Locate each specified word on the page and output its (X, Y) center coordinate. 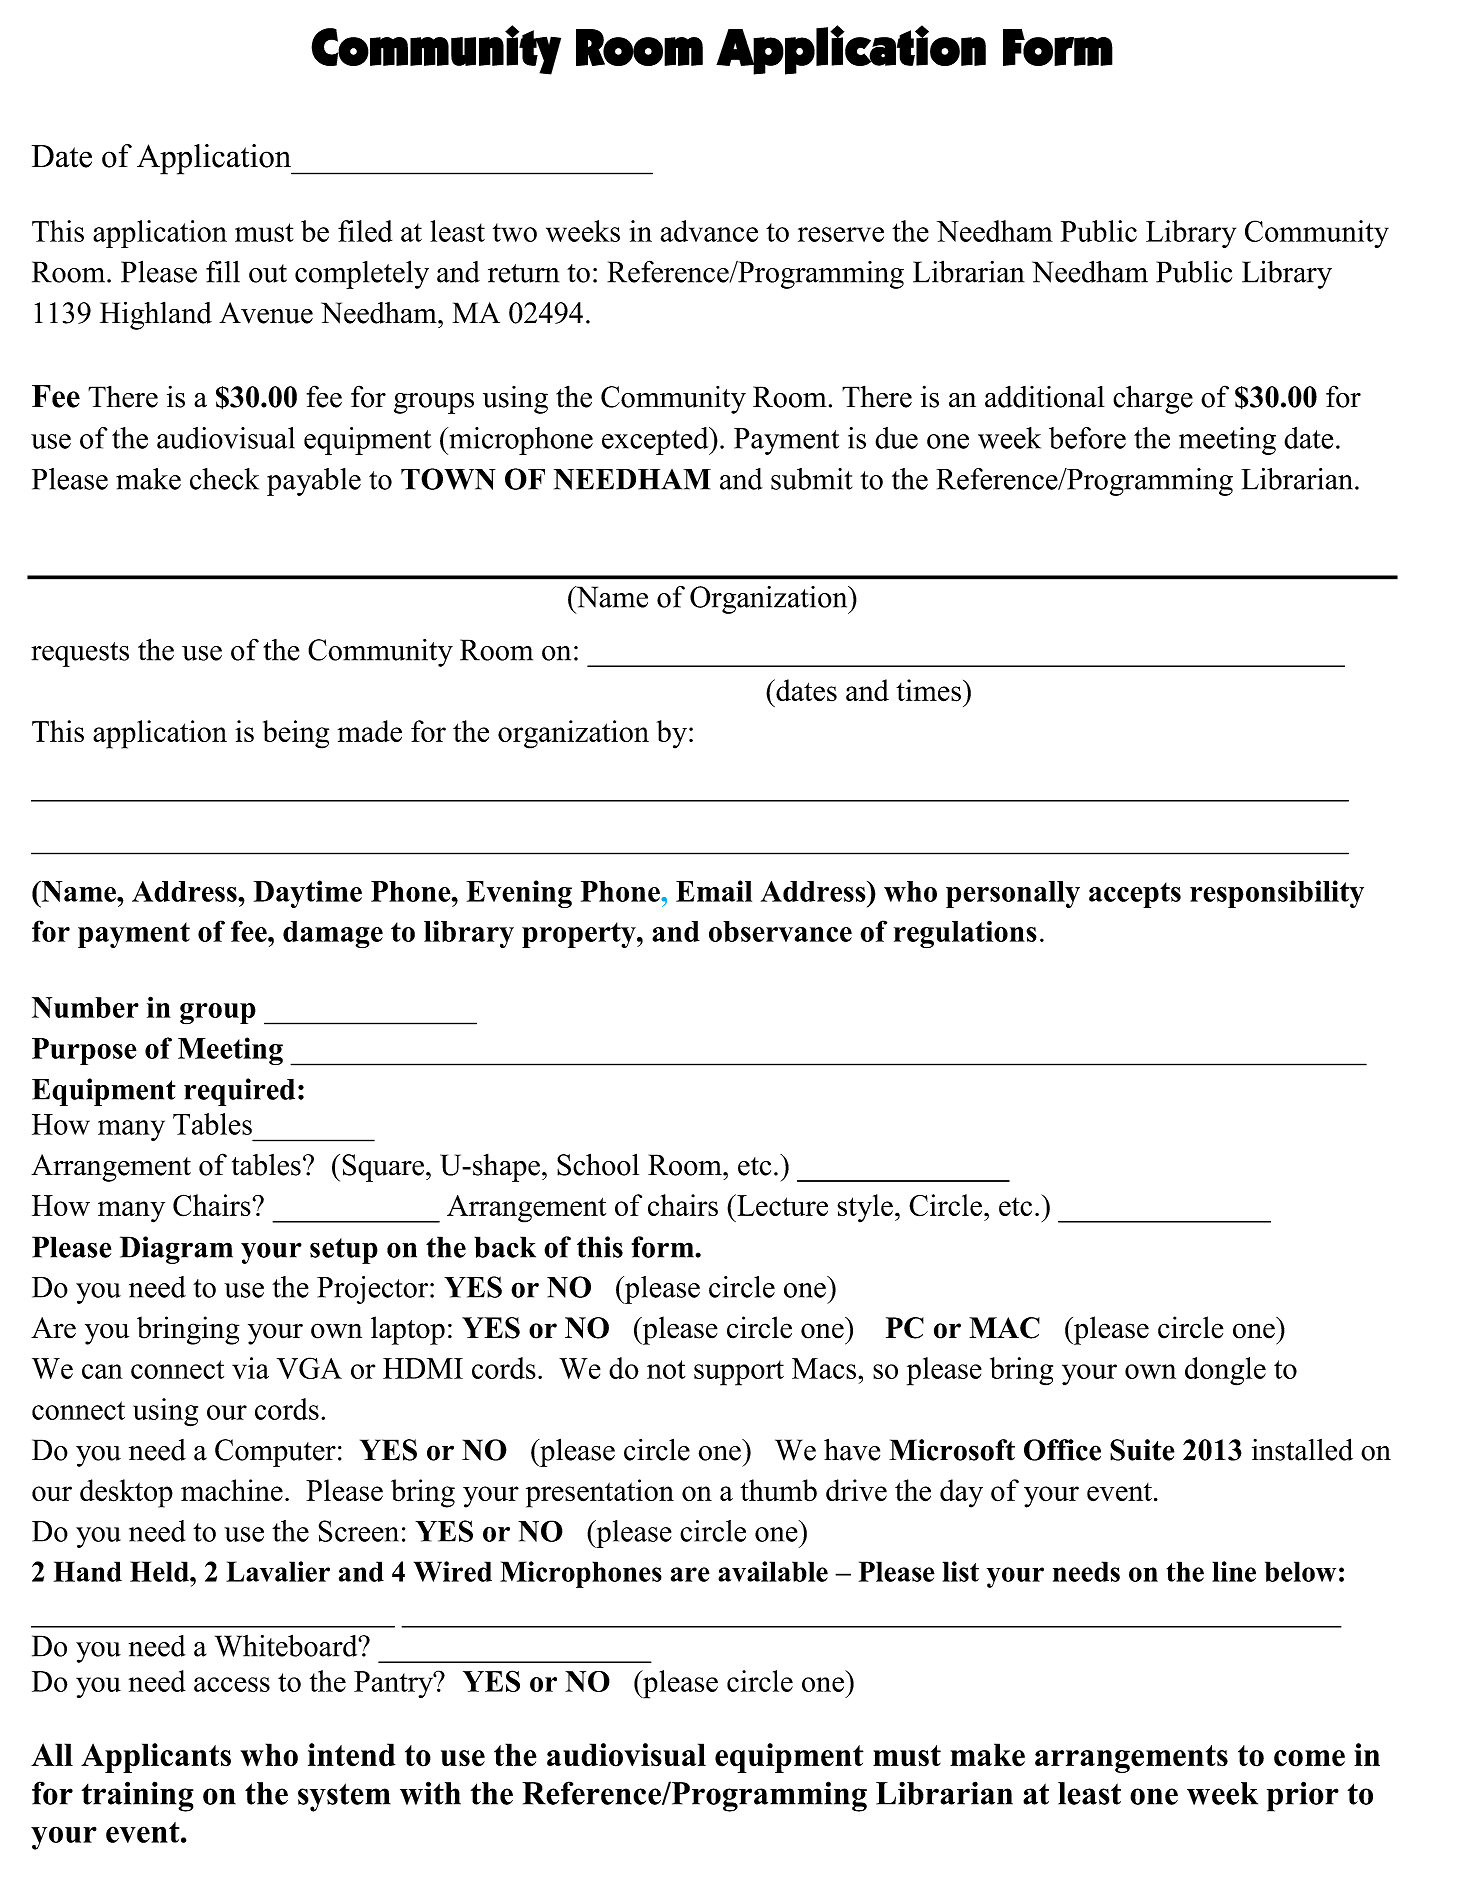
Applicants (156, 1758)
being (296, 734)
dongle (1225, 1371)
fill (223, 271)
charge (1153, 399)
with (430, 1793)
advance (709, 231)
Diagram (176, 1250)
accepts (1135, 895)
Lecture (781, 1205)
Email (714, 891)
